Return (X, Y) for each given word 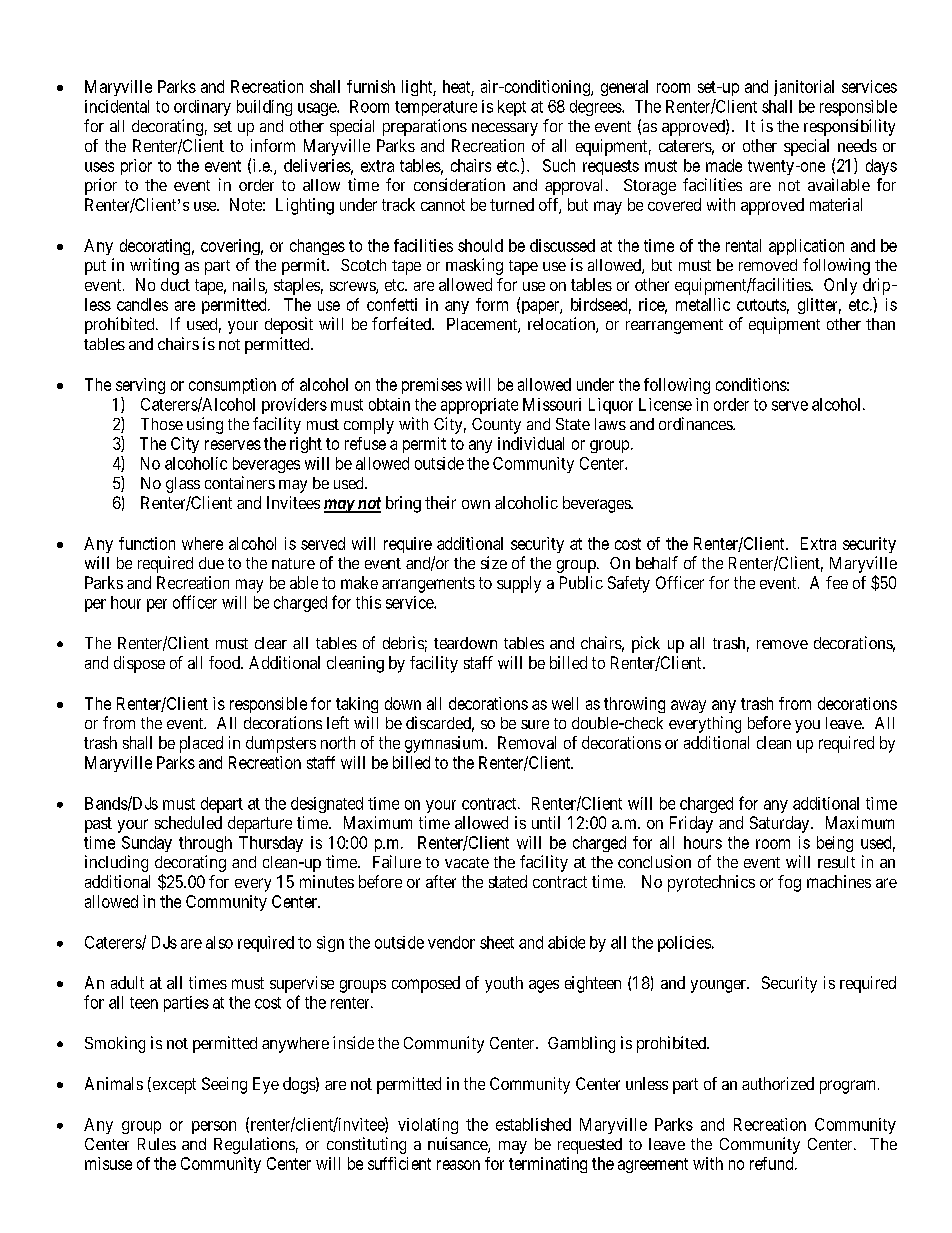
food (225, 662)
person (214, 1127)
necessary (505, 129)
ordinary (202, 108)
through (205, 844)
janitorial (804, 88)
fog (789, 883)
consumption (232, 386)
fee (837, 582)
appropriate (479, 406)
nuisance (458, 1145)
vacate (467, 862)
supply (519, 584)
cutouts (761, 305)
